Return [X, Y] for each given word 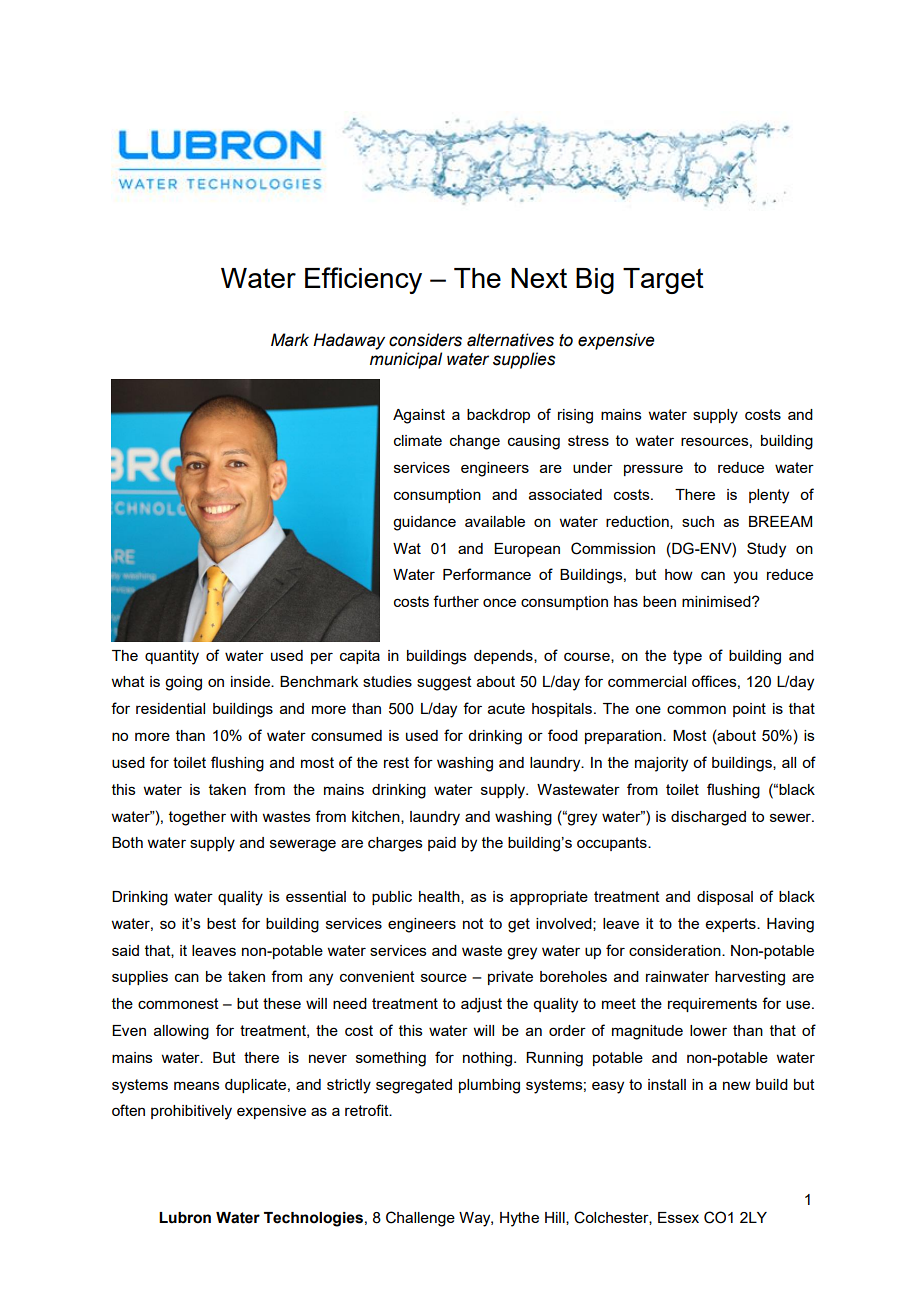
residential [170, 708]
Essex [678, 1217]
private [510, 978]
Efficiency [363, 280]
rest [396, 762]
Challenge [420, 1219]
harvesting [750, 978]
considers [425, 340]
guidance [424, 523]
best [221, 923]
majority [661, 764]
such [698, 521]
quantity [172, 657]
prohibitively [191, 1112]
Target [663, 281]
